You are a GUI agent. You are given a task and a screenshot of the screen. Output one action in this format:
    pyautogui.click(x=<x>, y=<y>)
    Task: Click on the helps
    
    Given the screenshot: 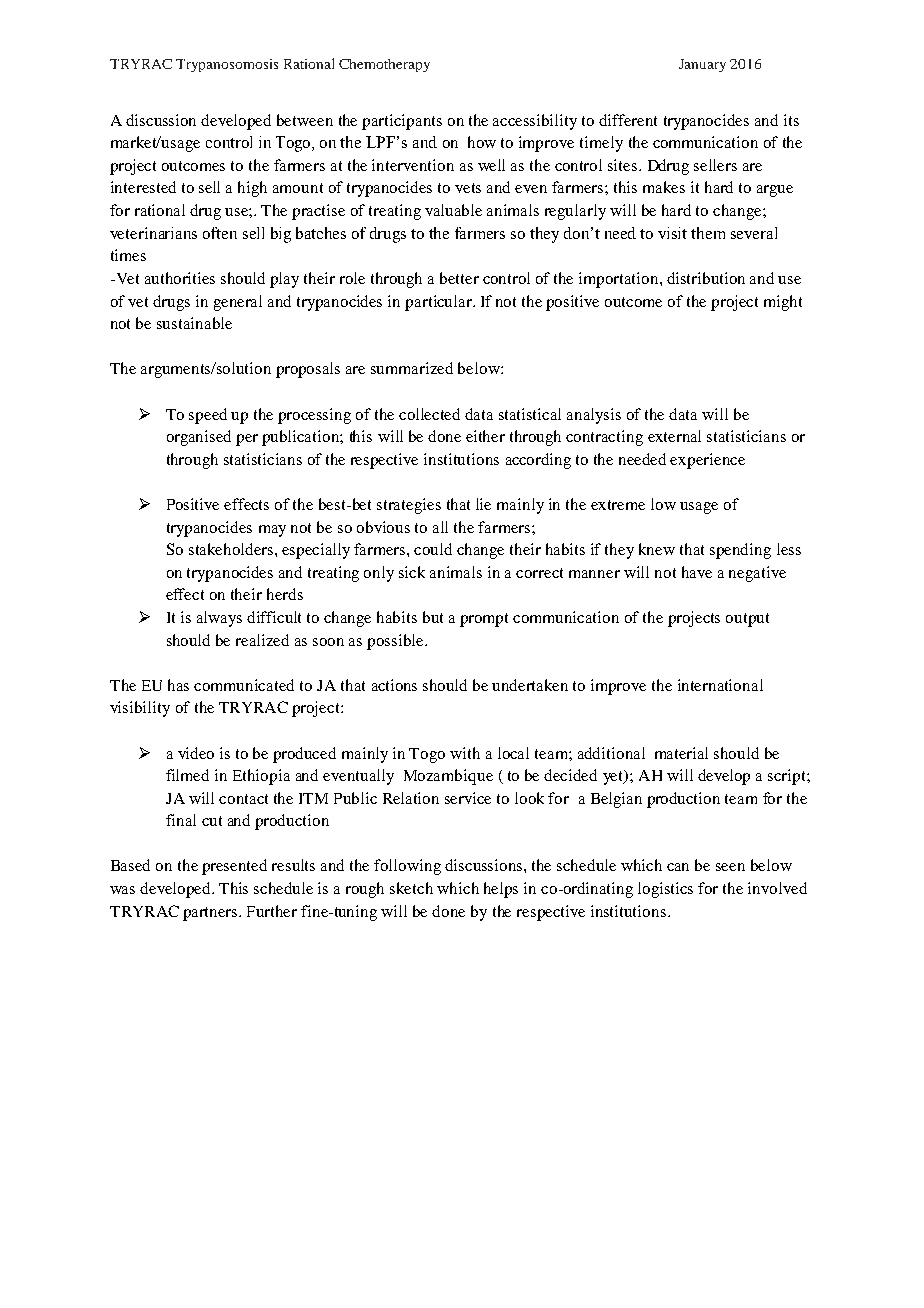 What is the action you would take?
    pyautogui.click(x=501, y=890)
